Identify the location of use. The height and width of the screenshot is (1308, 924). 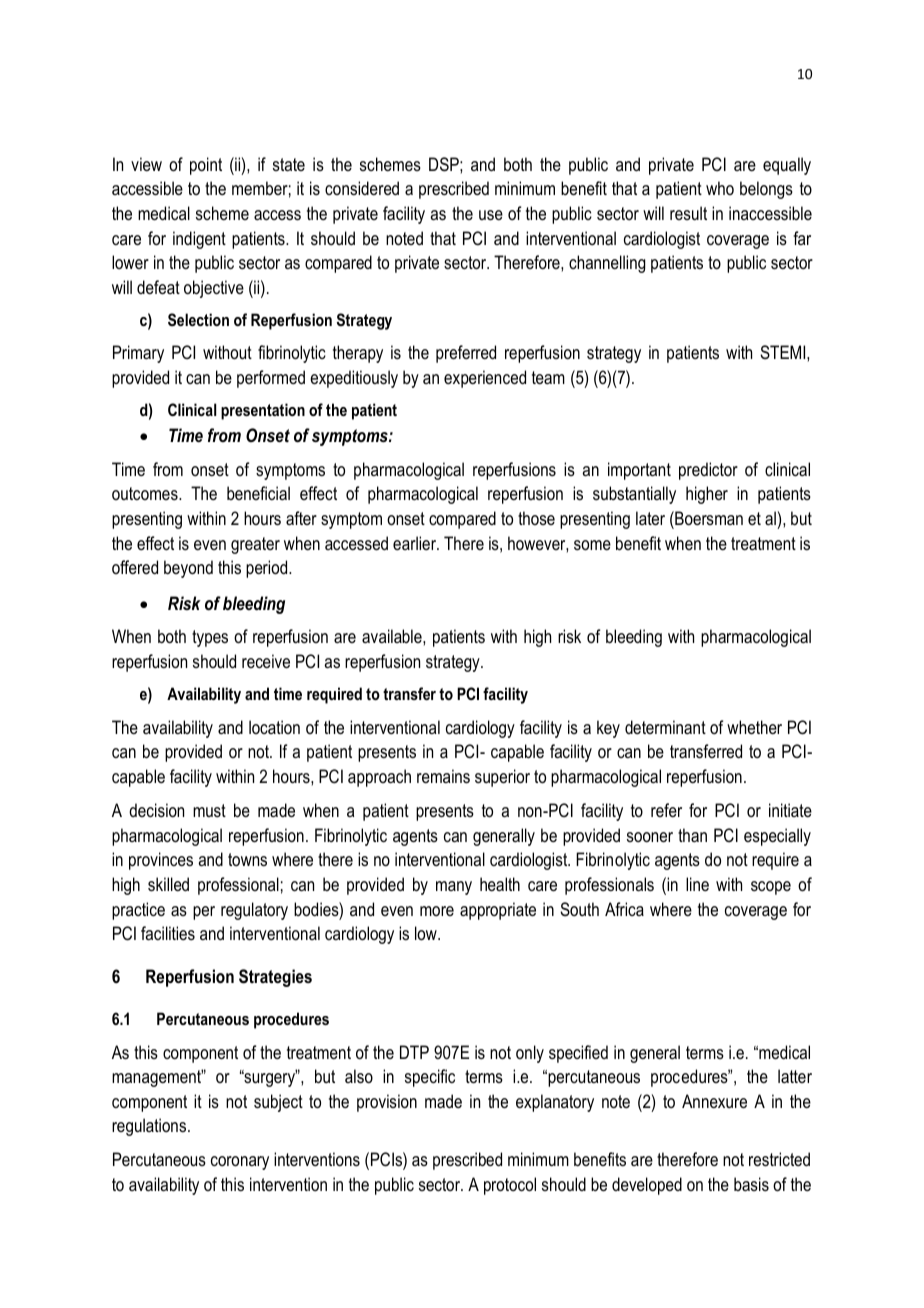
(491, 215).
